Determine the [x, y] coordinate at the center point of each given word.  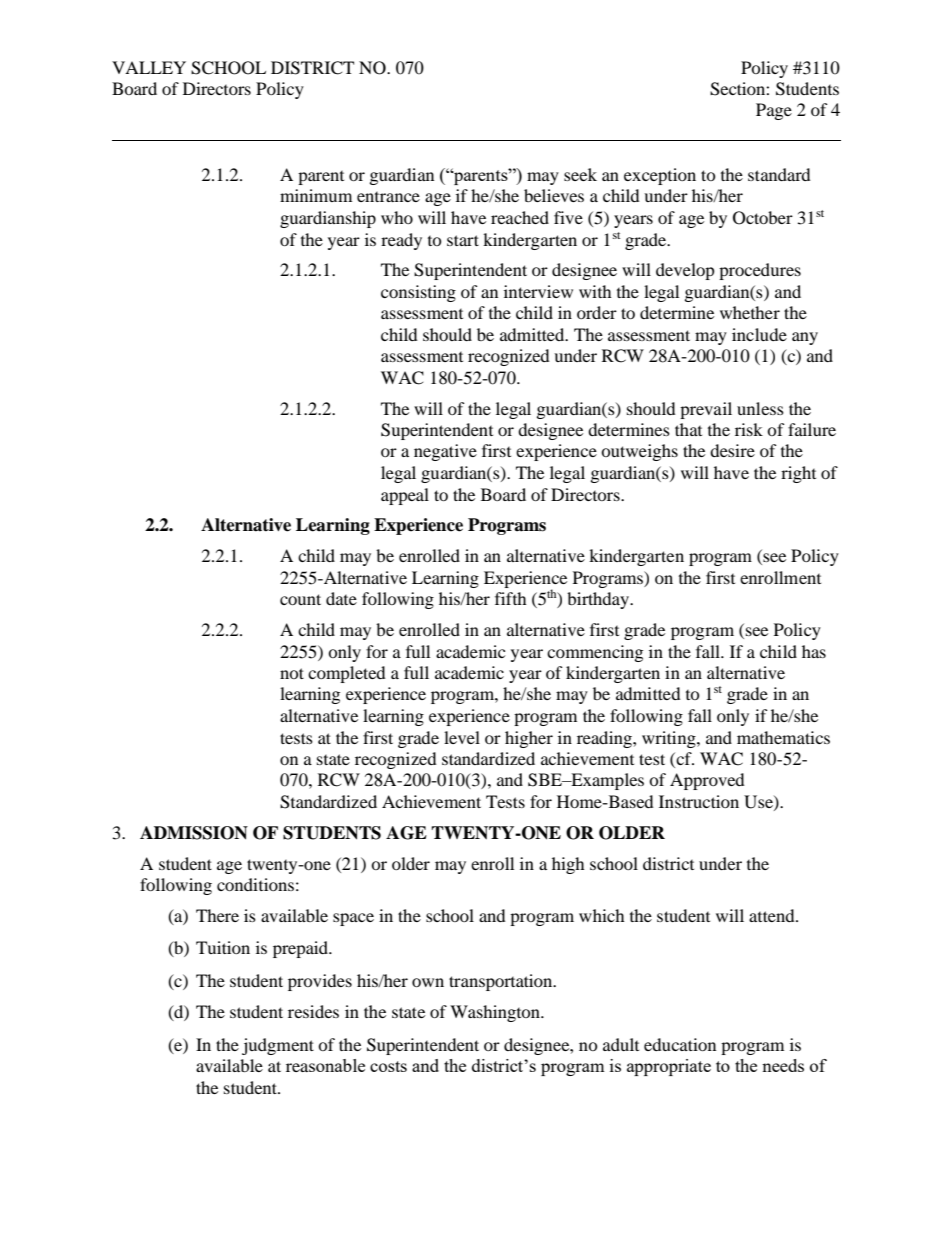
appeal [405, 496]
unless [760, 408]
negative [445, 452]
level [462, 737]
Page [774, 111]
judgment [278, 1046]
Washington [496, 1013]
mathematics [783, 737]
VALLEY [149, 67]
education [680, 1044]
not [292, 673]
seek [580, 174]
